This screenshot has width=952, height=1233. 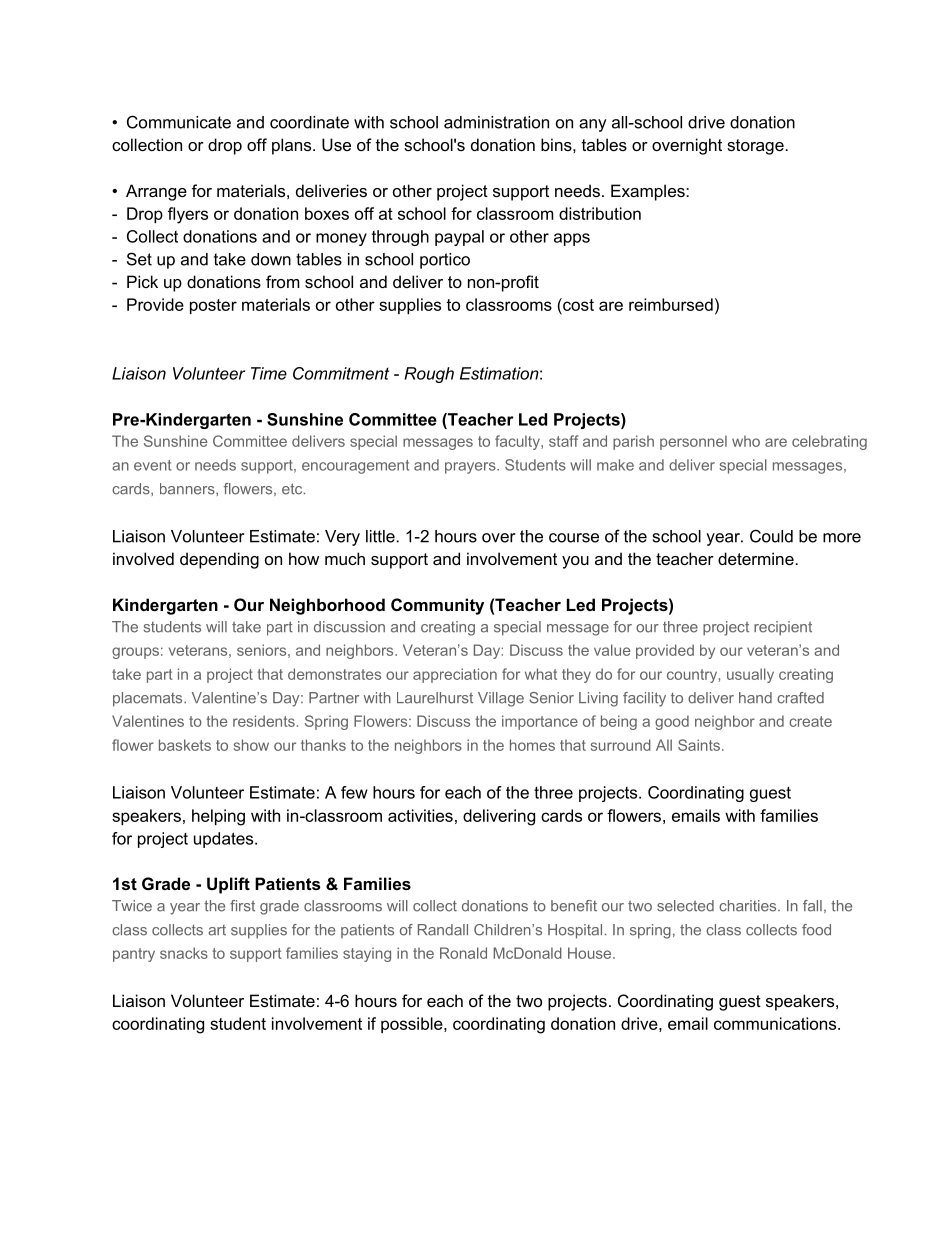 What do you see at coordinates (750, 675) in the screenshot?
I see `usually` at bounding box center [750, 675].
